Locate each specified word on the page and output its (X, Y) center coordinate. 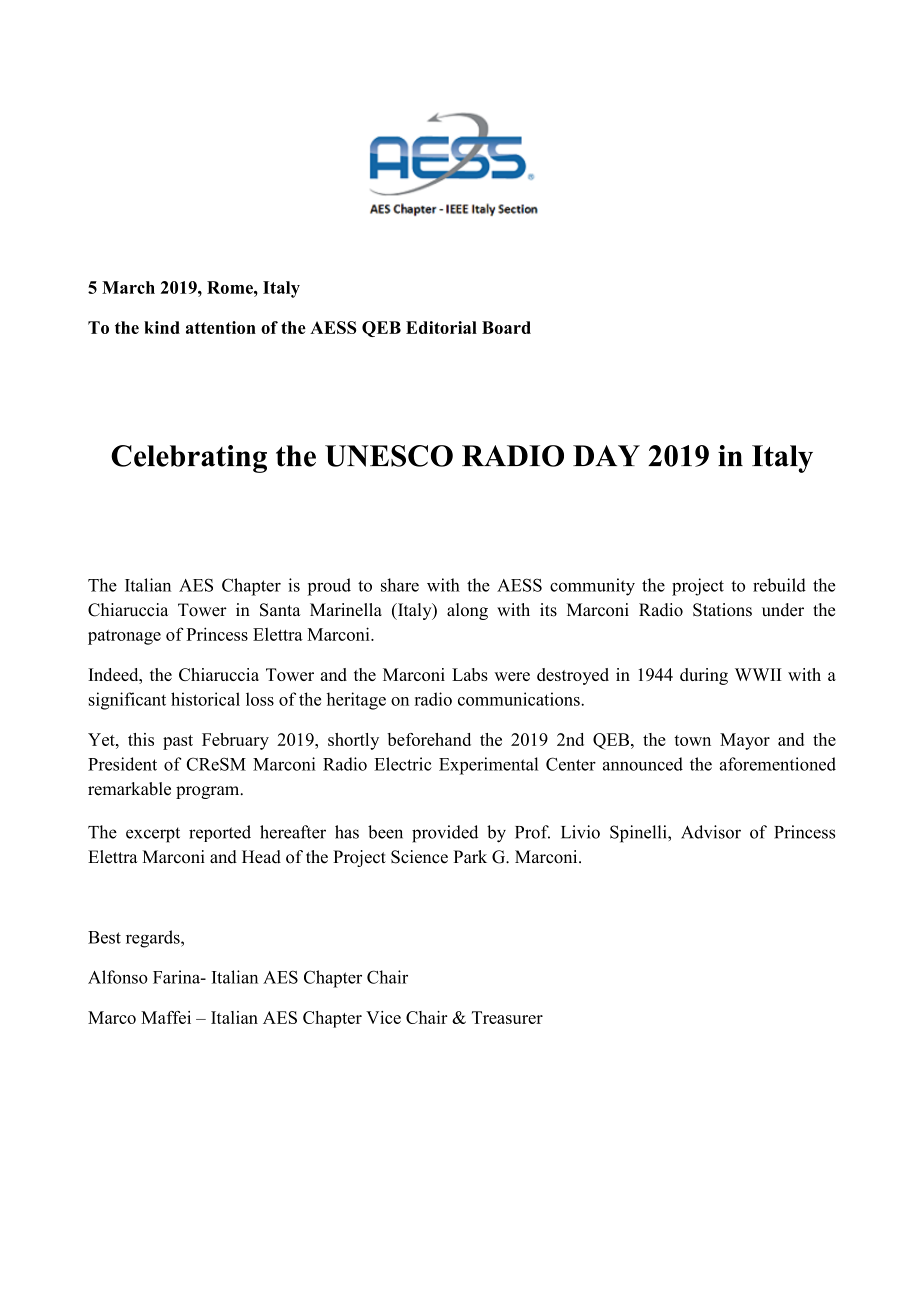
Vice (383, 1017)
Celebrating (189, 459)
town (692, 740)
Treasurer (507, 1017)
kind (162, 327)
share (400, 585)
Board (506, 327)
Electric (403, 764)
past (178, 742)
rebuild (779, 585)
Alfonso (118, 977)
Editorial (441, 327)
